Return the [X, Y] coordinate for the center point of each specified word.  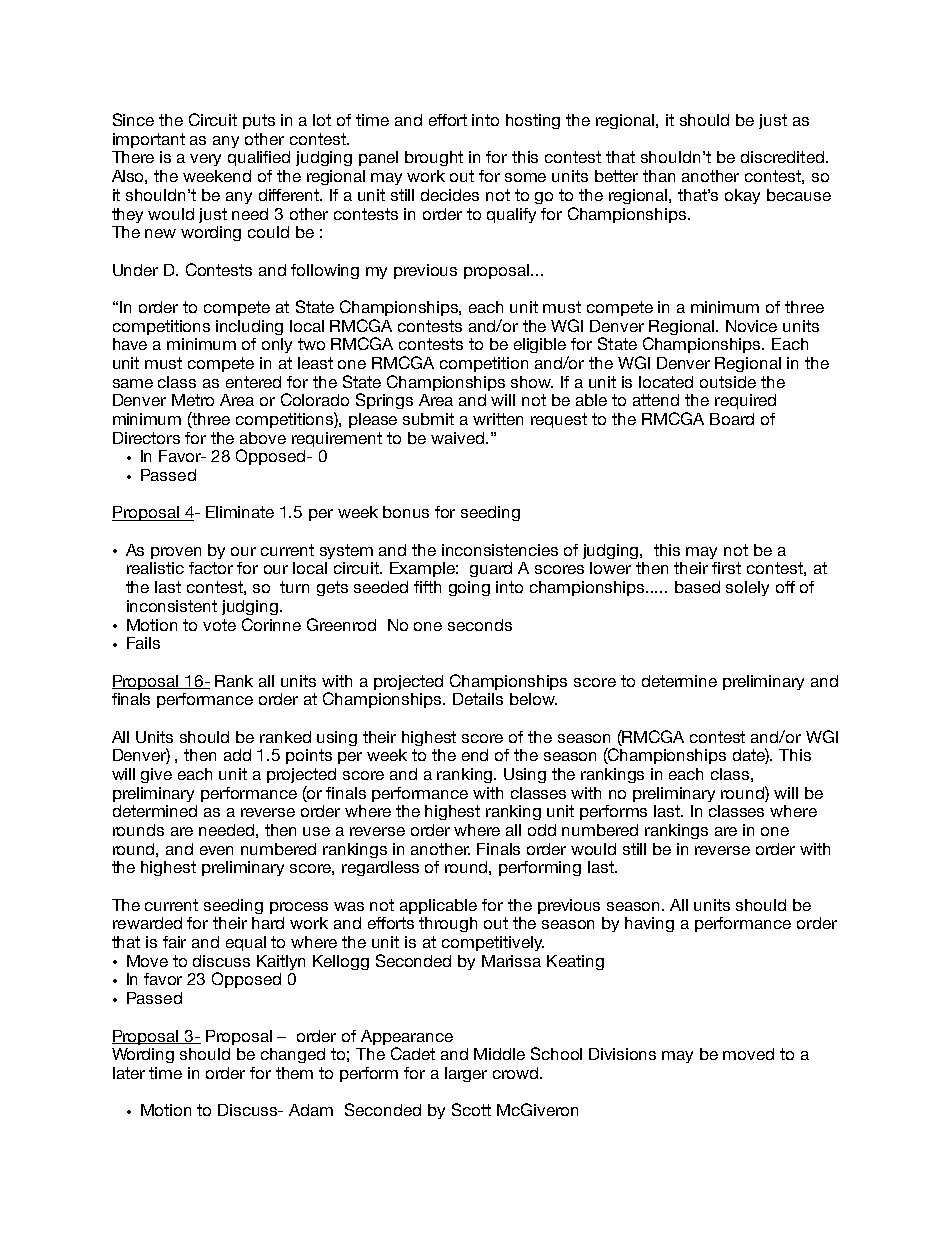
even [216, 850]
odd [542, 830]
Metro [193, 400]
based [697, 587]
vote [219, 625]
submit [428, 419]
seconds [480, 625]
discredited [782, 157]
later [129, 1073]
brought [434, 158]
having [649, 924]
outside [728, 382]
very [205, 160]
